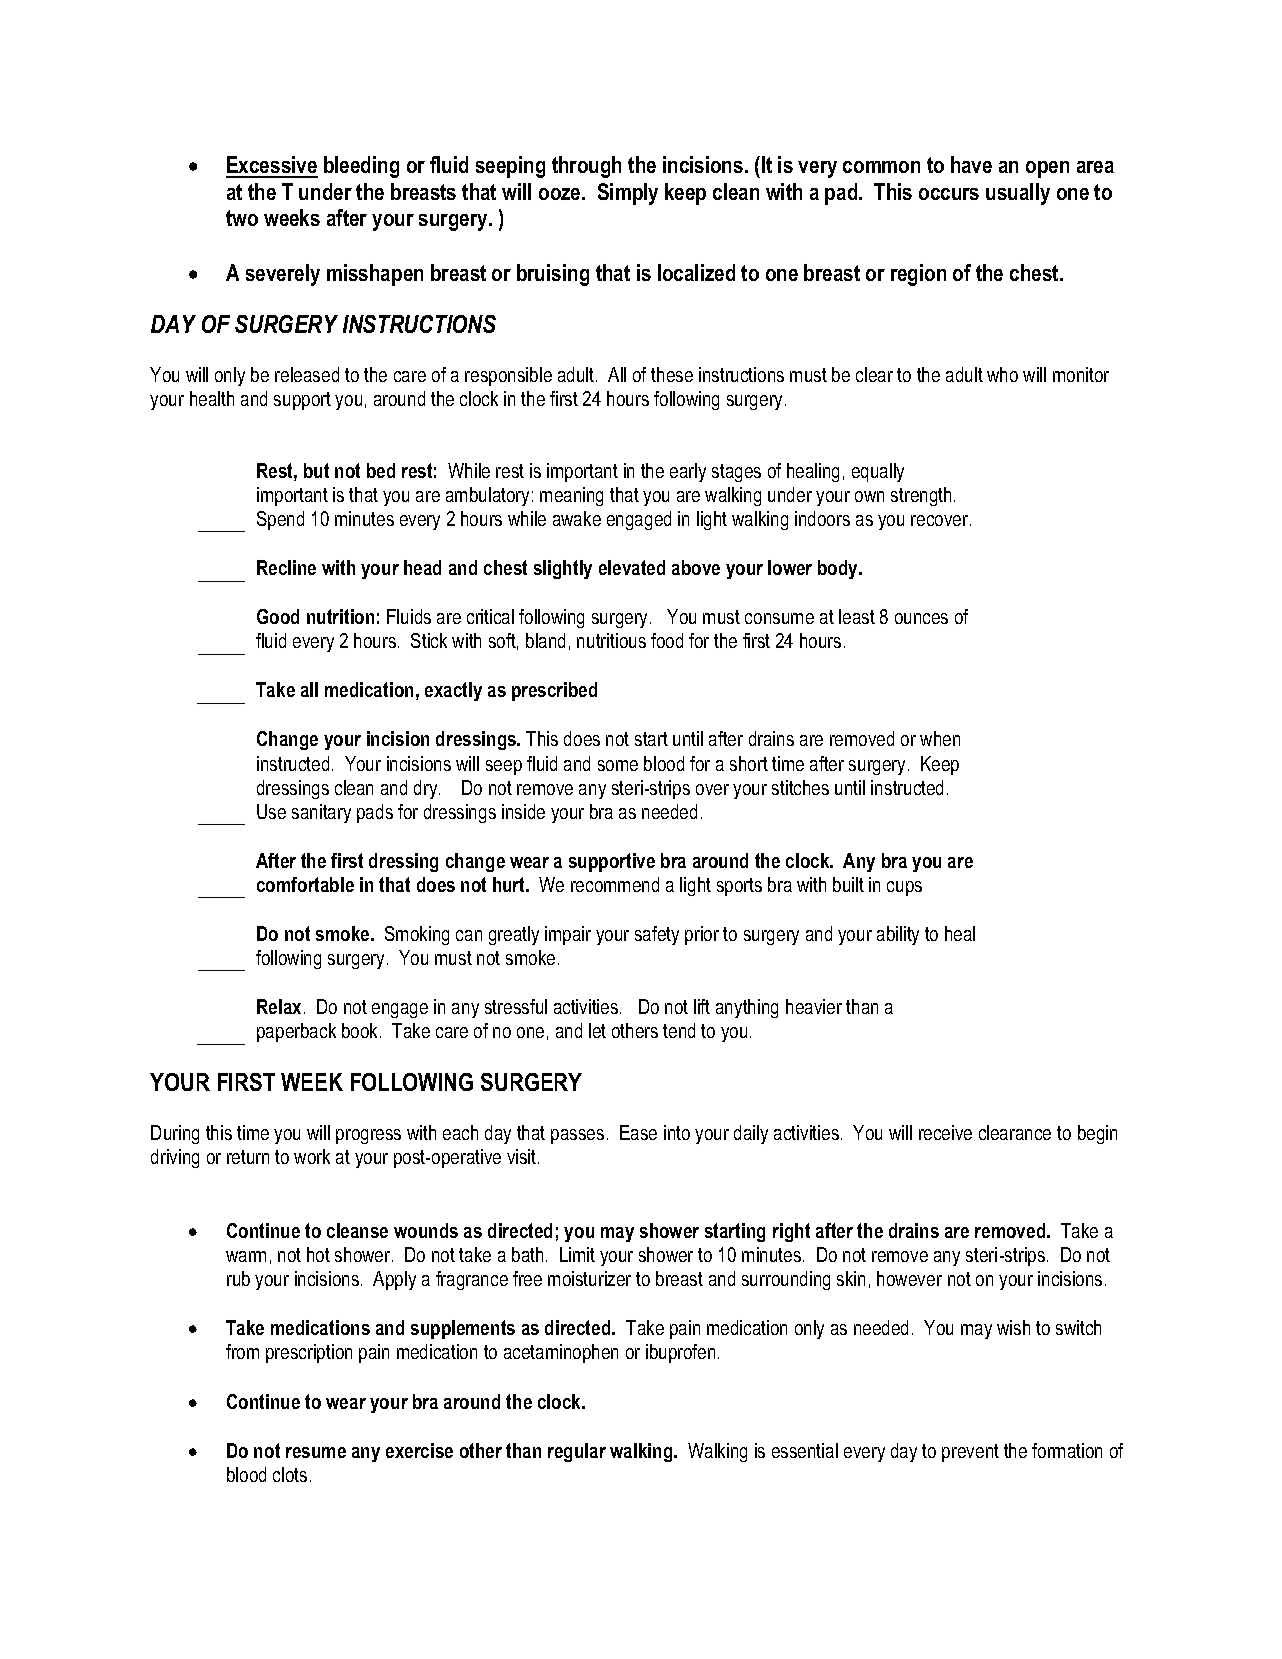 The image size is (1282, 1659). What do you see at coordinates (577, 518) in the screenshot?
I see `awake` at bounding box center [577, 518].
